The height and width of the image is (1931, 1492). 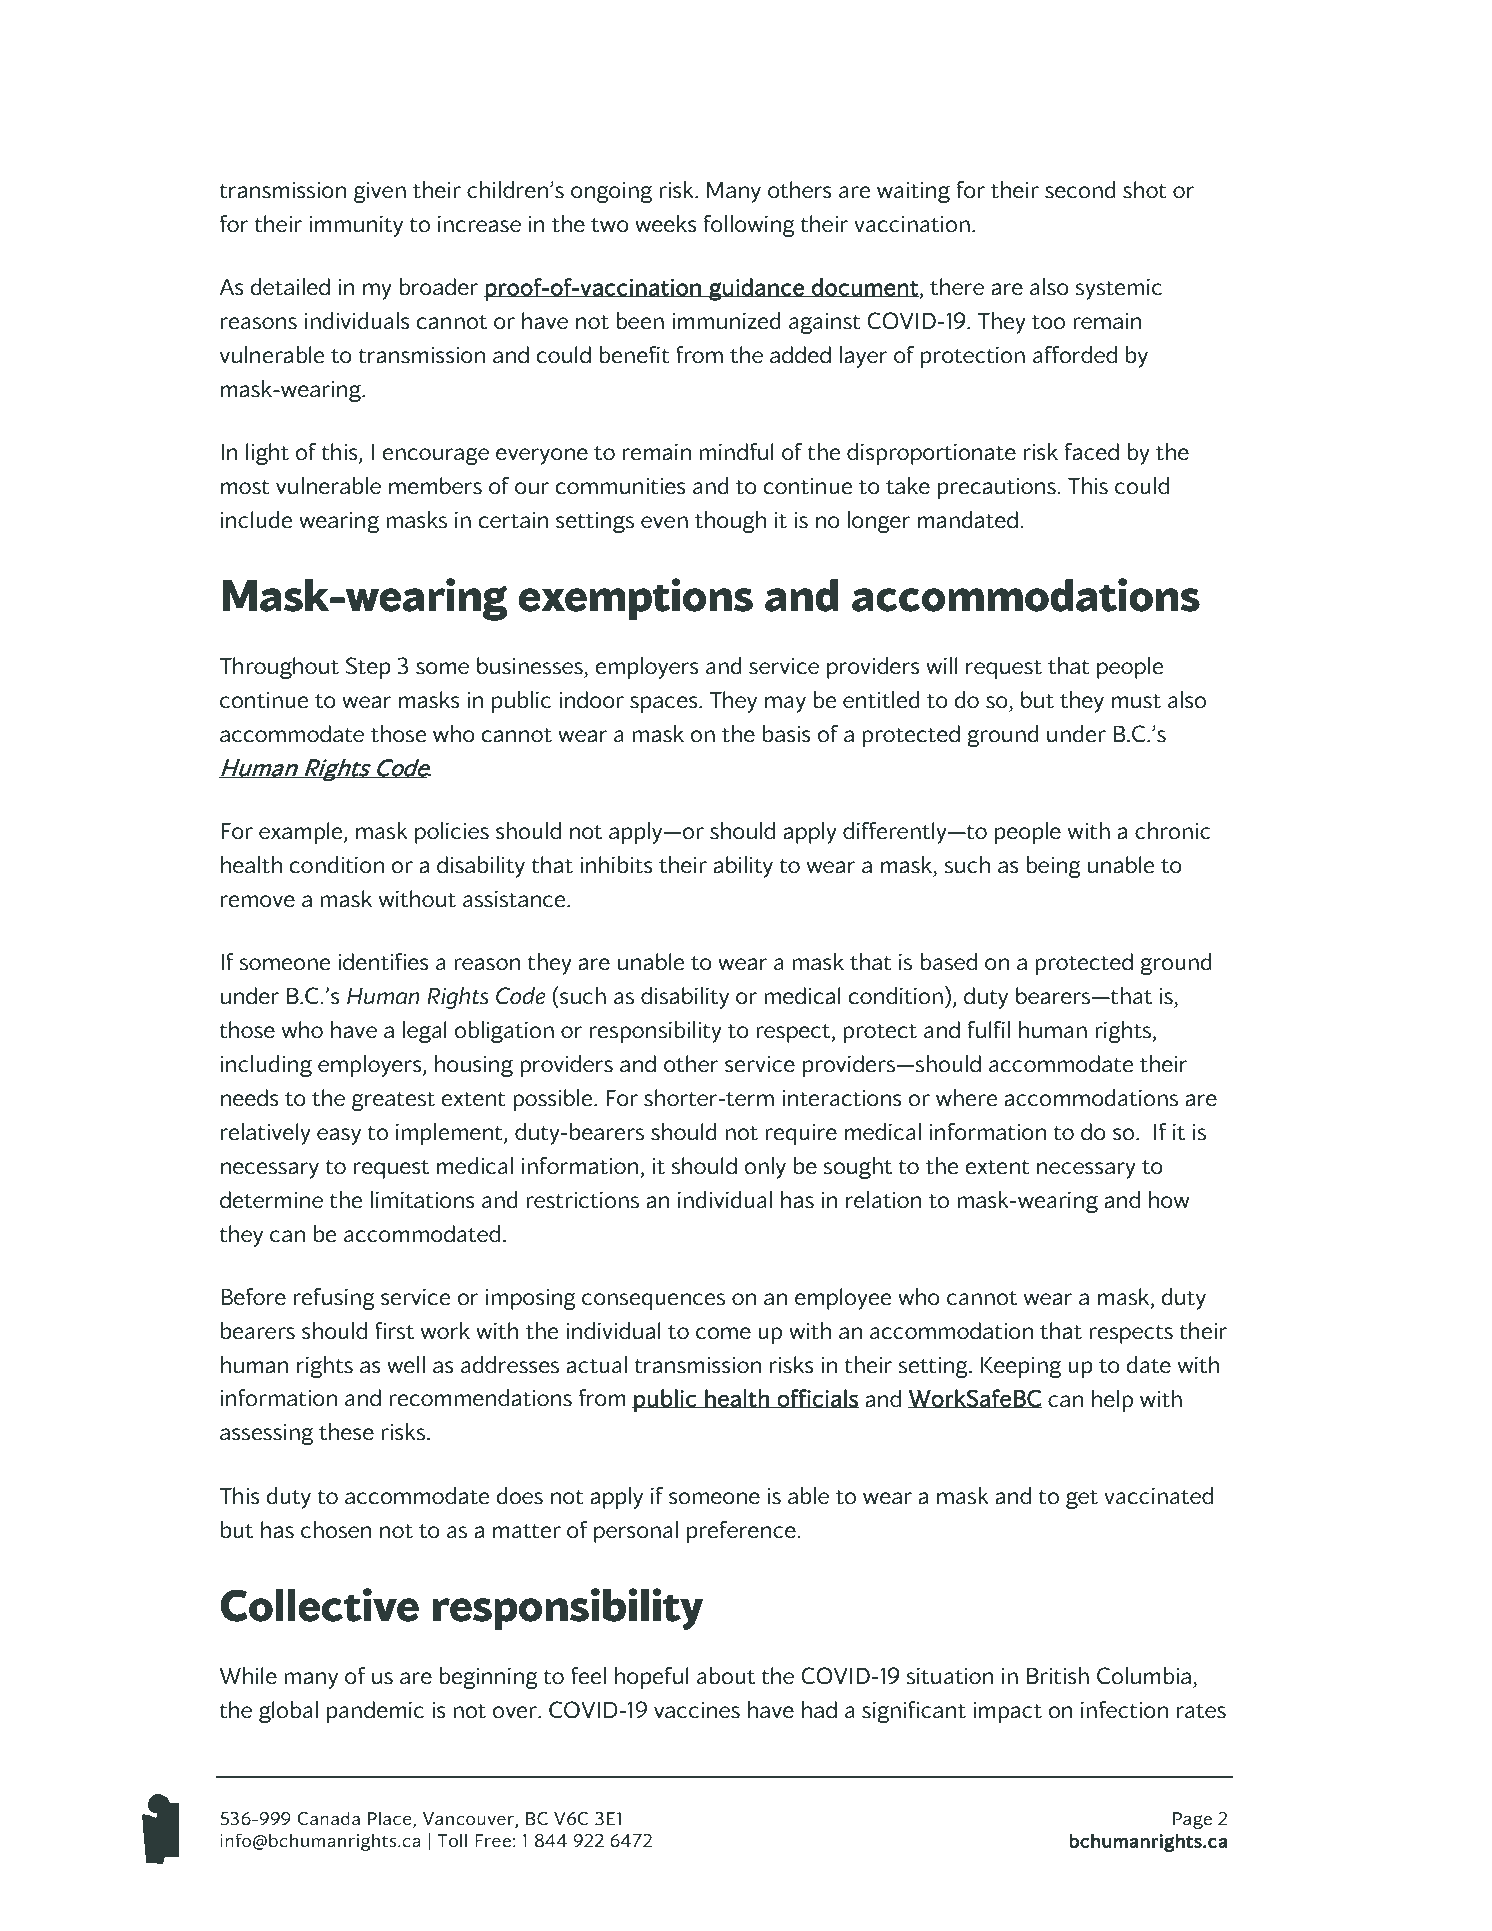 What do you see at coordinates (749, 226) in the image?
I see `following` at bounding box center [749, 226].
